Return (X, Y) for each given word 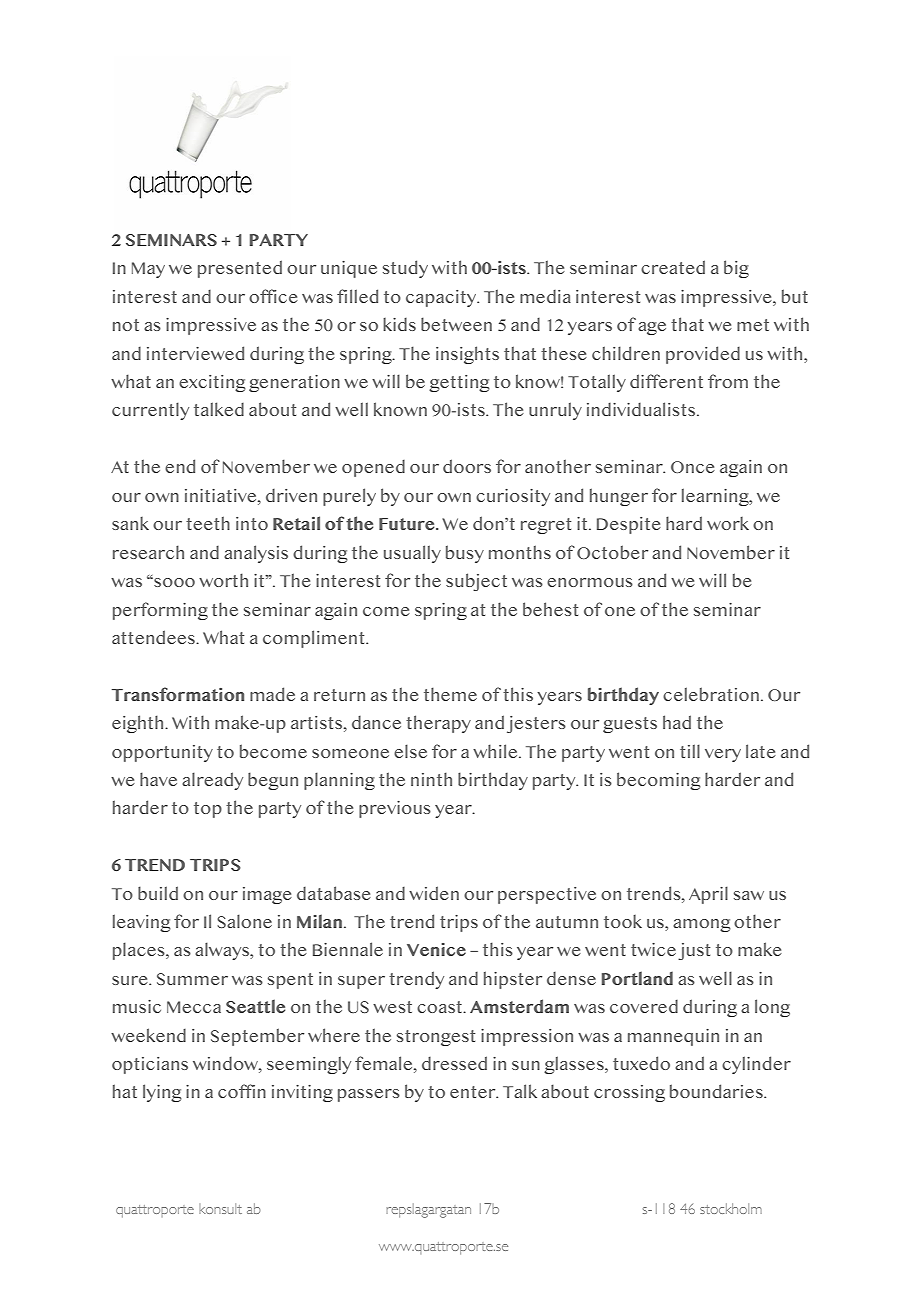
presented (240, 269)
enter (474, 1092)
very (723, 755)
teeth (208, 523)
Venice (436, 949)
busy (465, 554)
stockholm (731, 1208)
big (736, 269)
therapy (438, 724)
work (728, 523)
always (223, 951)
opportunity (162, 753)
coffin (242, 1091)
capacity (442, 298)
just (694, 951)
